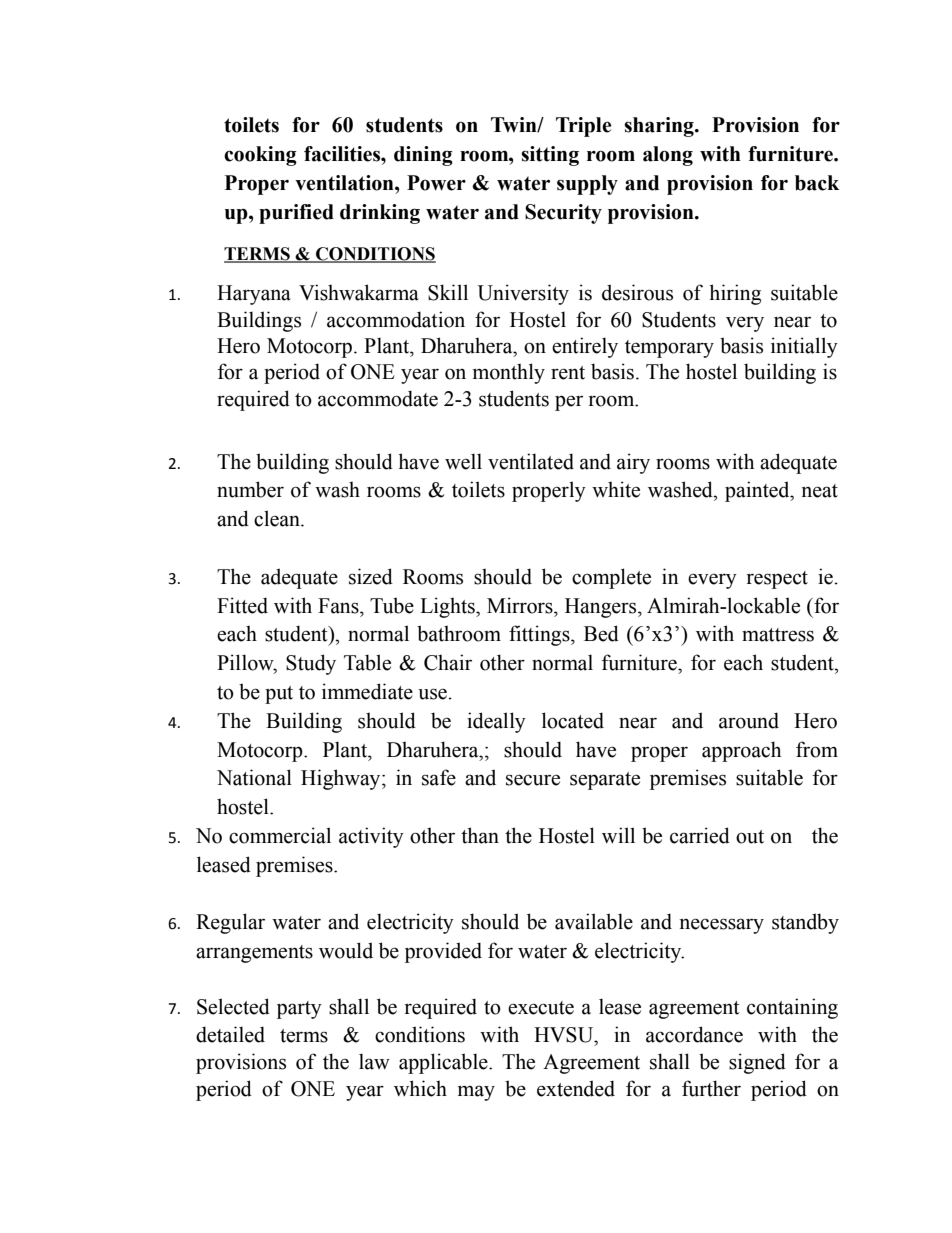 The width and height of the screenshot is (952, 1233). I want to click on Fans, so click(339, 606).
